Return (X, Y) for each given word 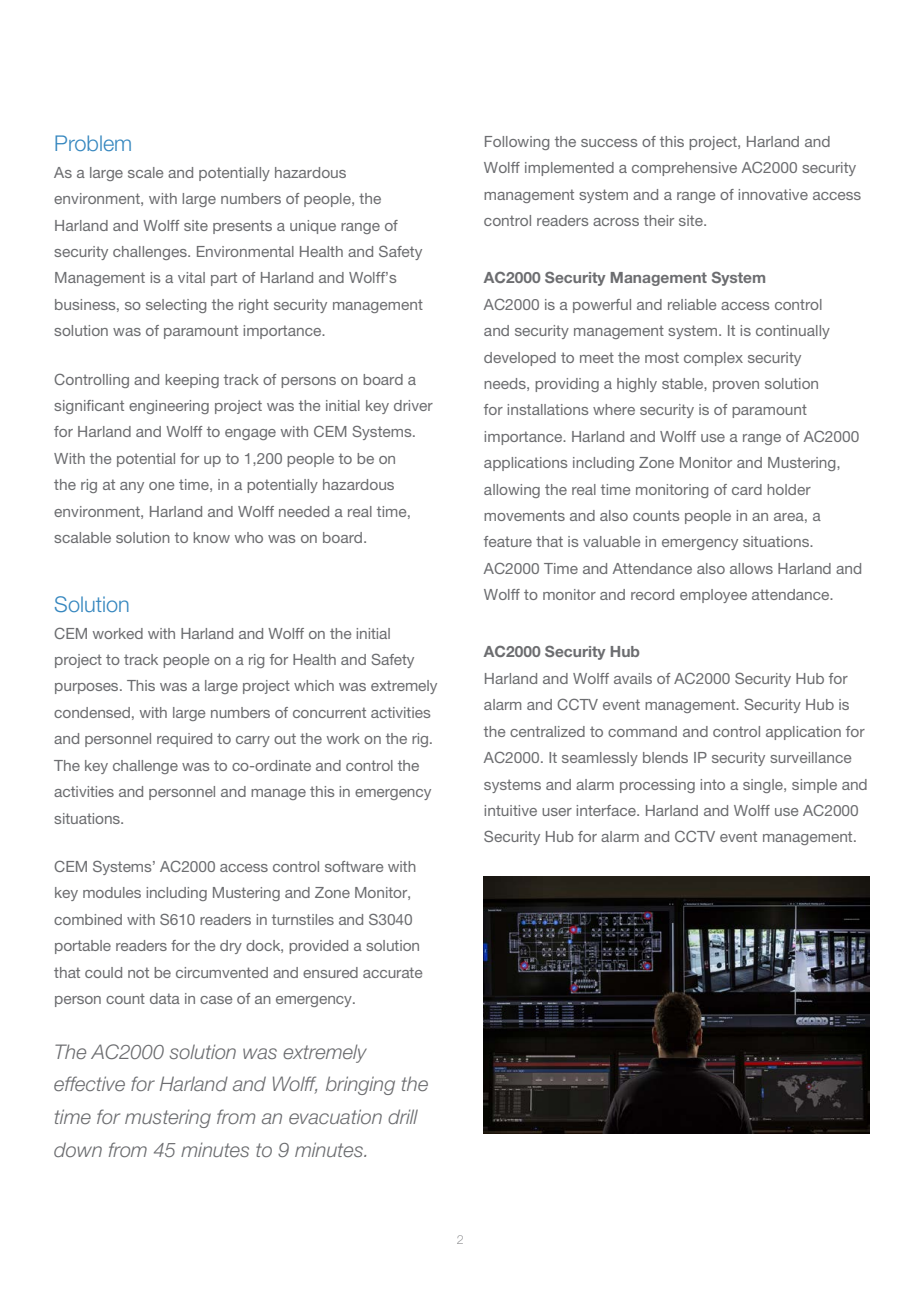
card (747, 489)
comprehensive (684, 169)
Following (517, 143)
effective (89, 1083)
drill (403, 1116)
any (132, 487)
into (713, 784)
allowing (512, 491)
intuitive (511, 810)
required (184, 740)
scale (145, 172)
